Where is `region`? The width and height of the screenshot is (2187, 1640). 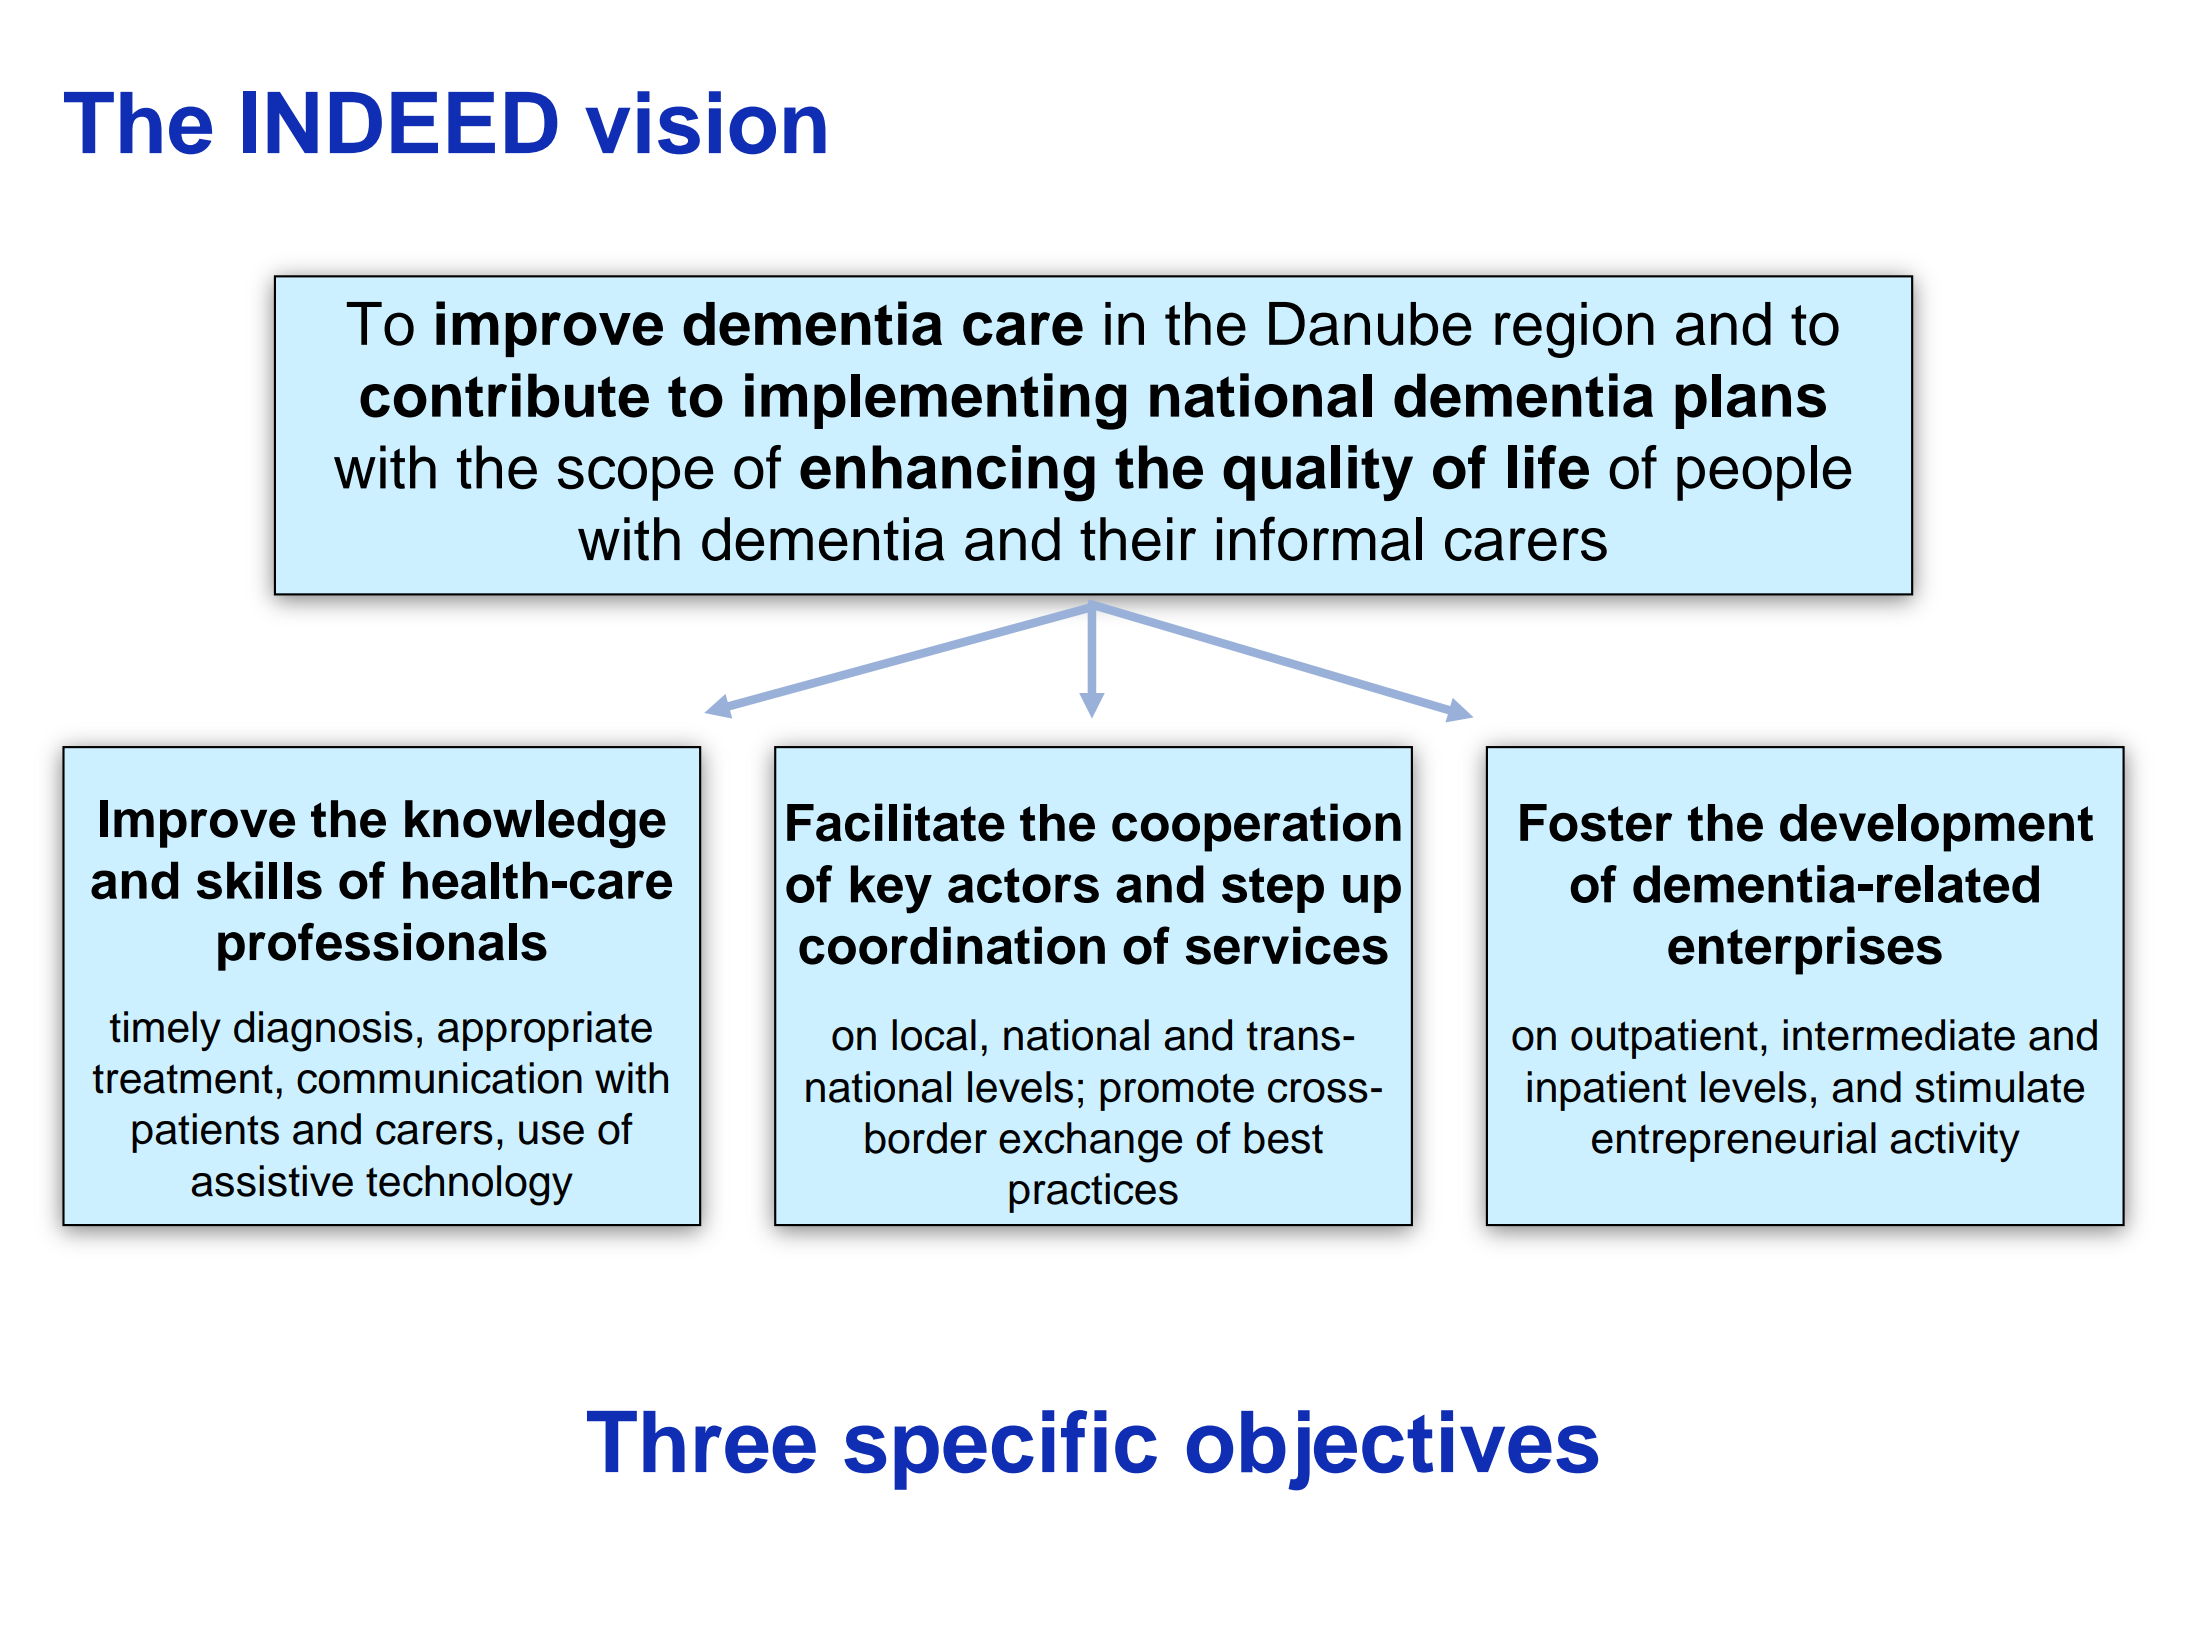
region is located at coordinates (1574, 330).
